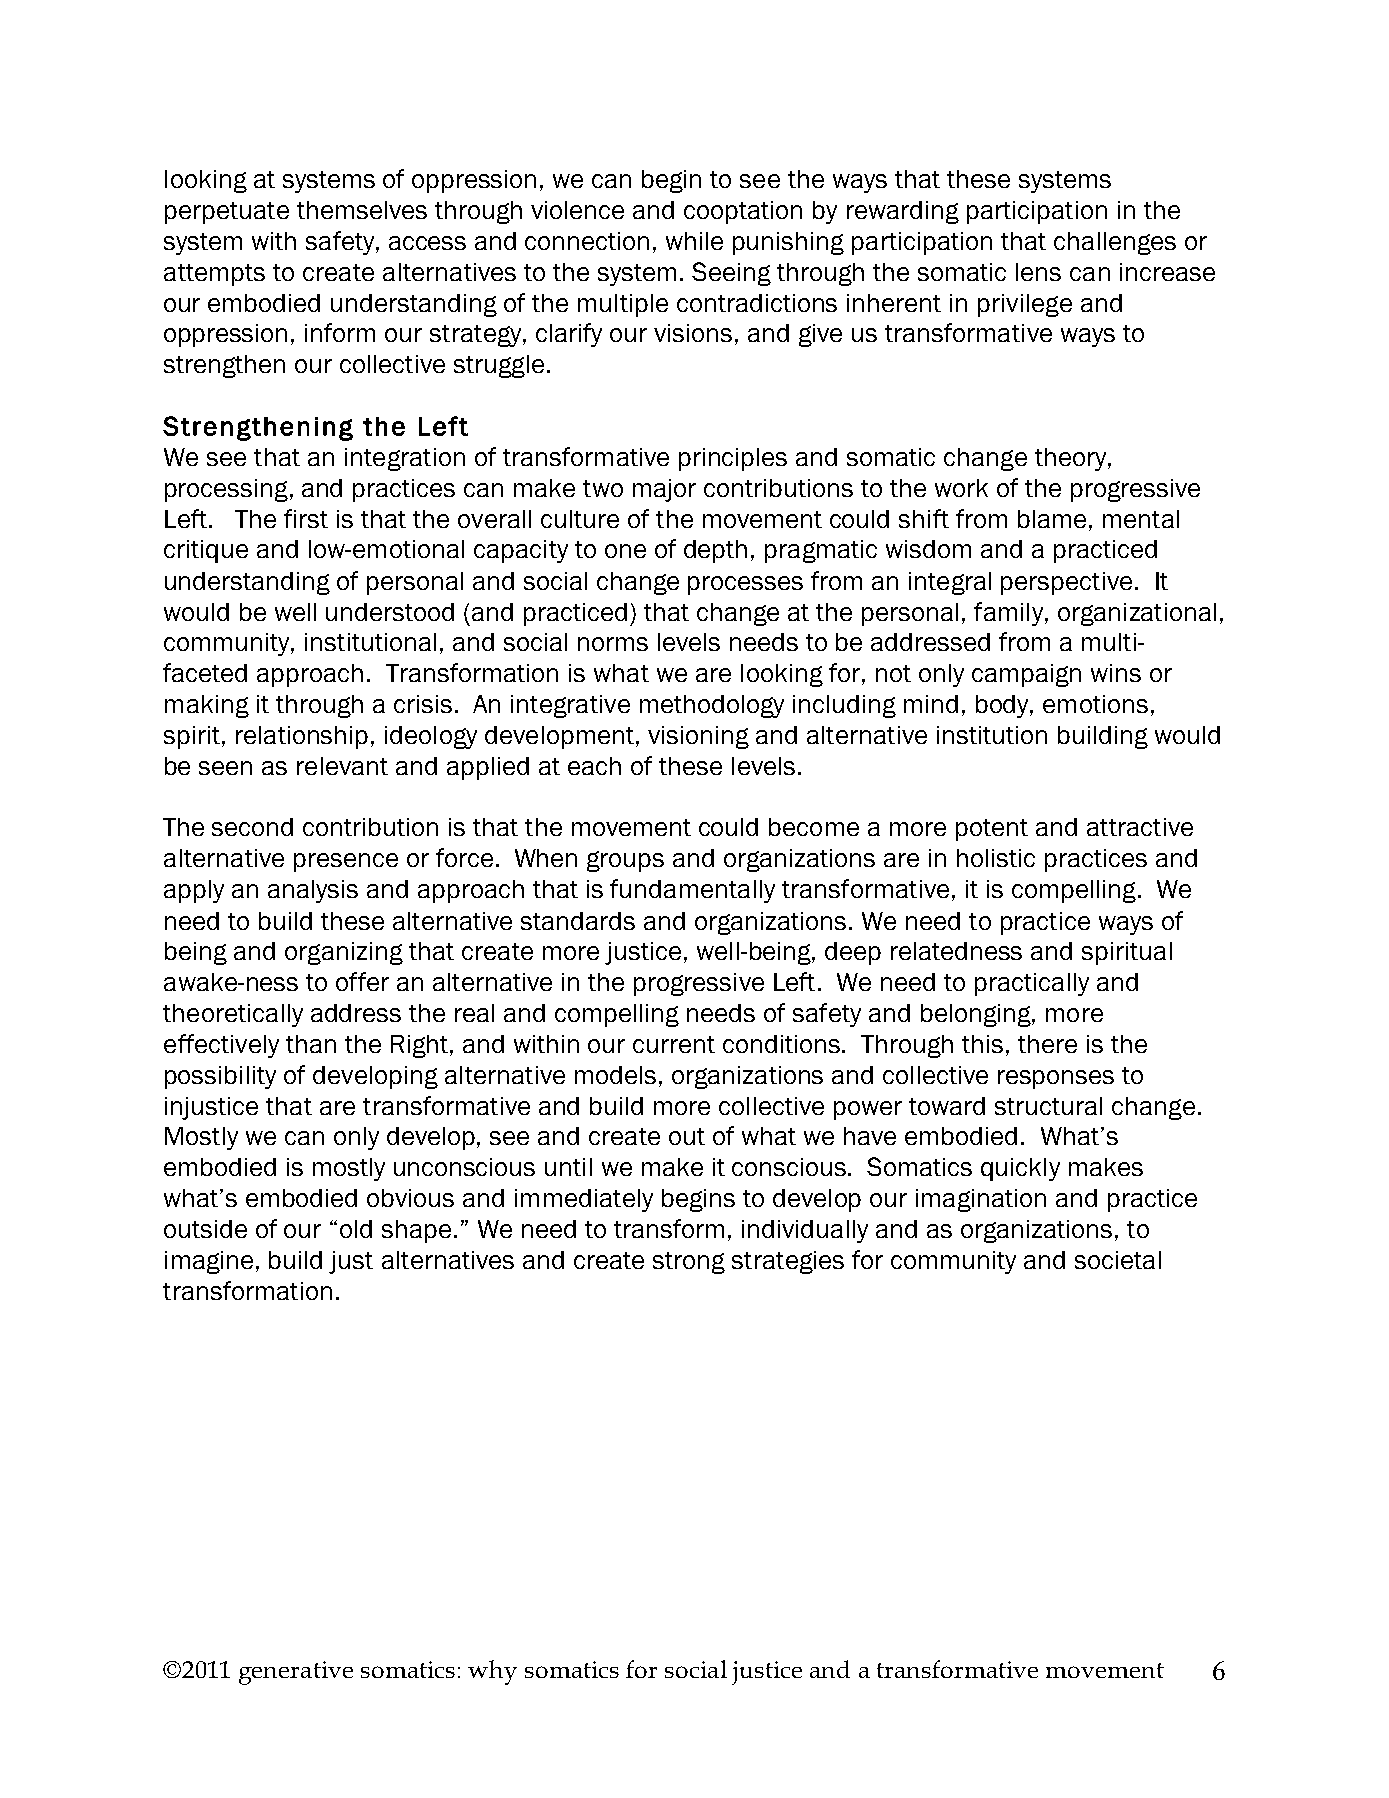 This document has width=1389, height=1798. Describe the element at coordinates (362, 210) in the document. I see `themselves` at that location.
